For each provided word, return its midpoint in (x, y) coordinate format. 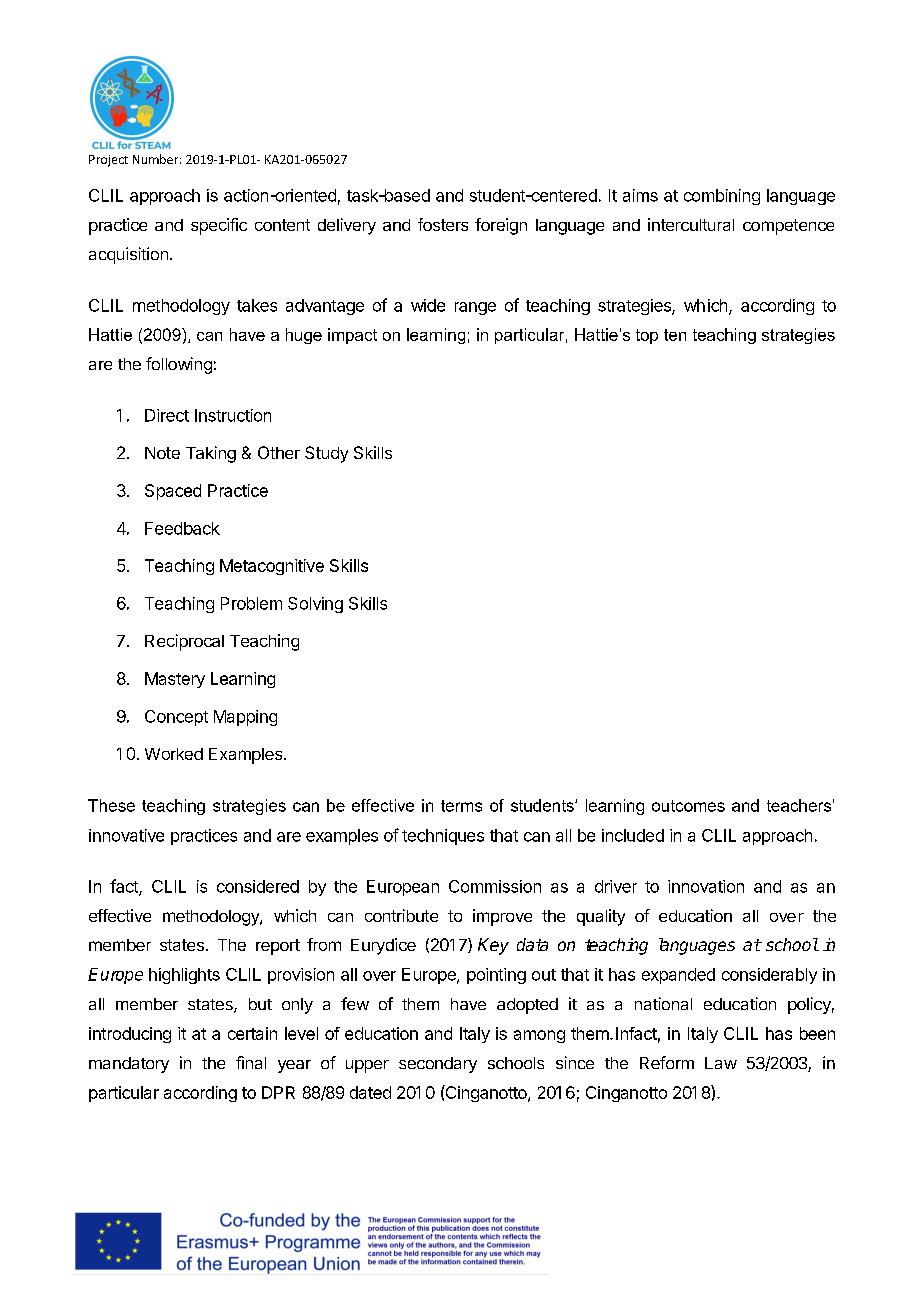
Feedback (182, 528)
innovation (706, 886)
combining (722, 197)
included (633, 835)
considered (258, 886)
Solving (315, 605)
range (475, 308)
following (179, 365)
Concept (176, 718)
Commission (495, 886)
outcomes (688, 806)
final (251, 1062)
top (647, 336)
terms (461, 806)
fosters (443, 224)
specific (219, 226)
